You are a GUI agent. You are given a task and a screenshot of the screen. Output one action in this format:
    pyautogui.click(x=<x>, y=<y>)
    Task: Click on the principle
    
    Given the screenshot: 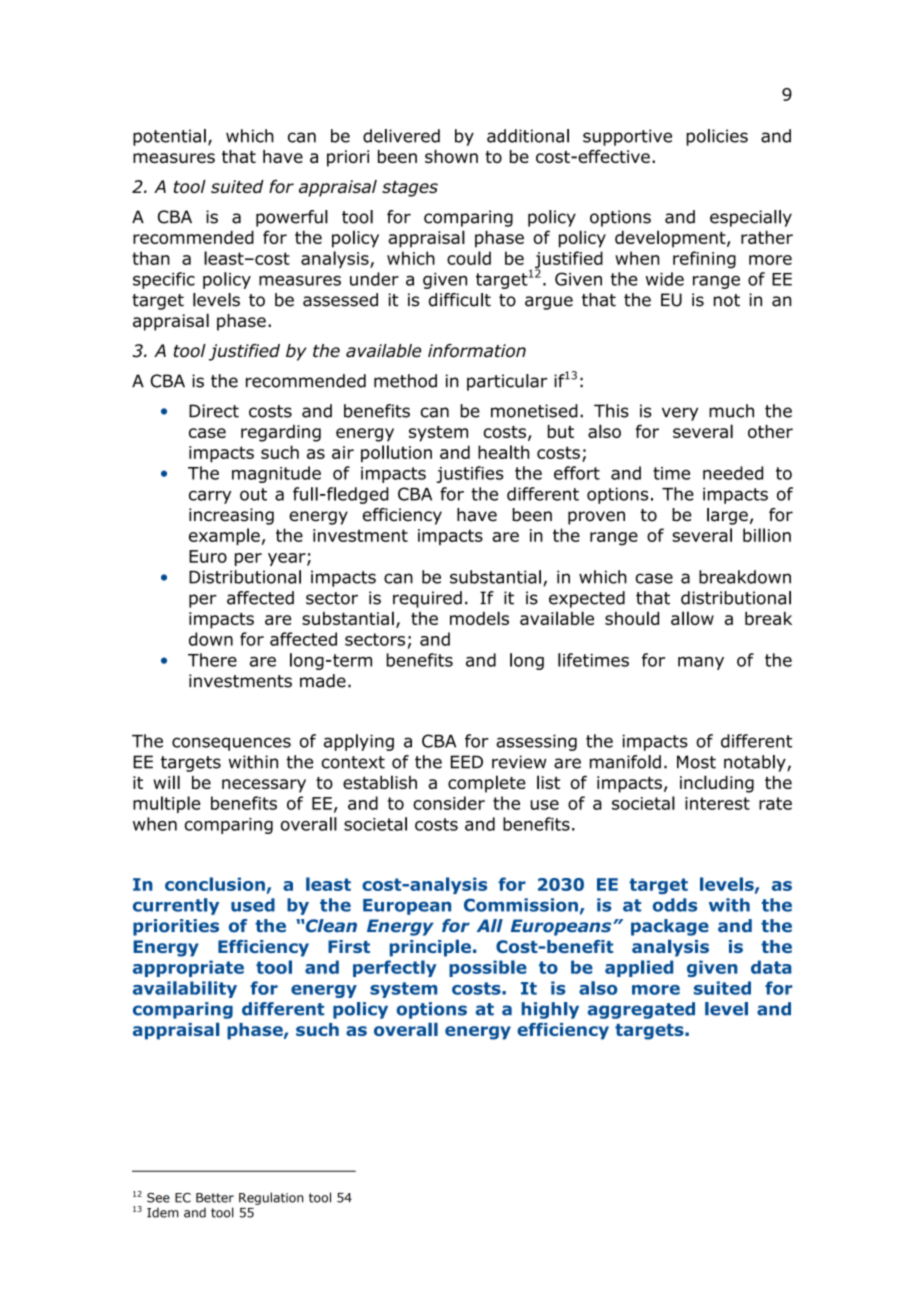 What is the action you would take?
    pyautogui.click(x=430, y=948)
